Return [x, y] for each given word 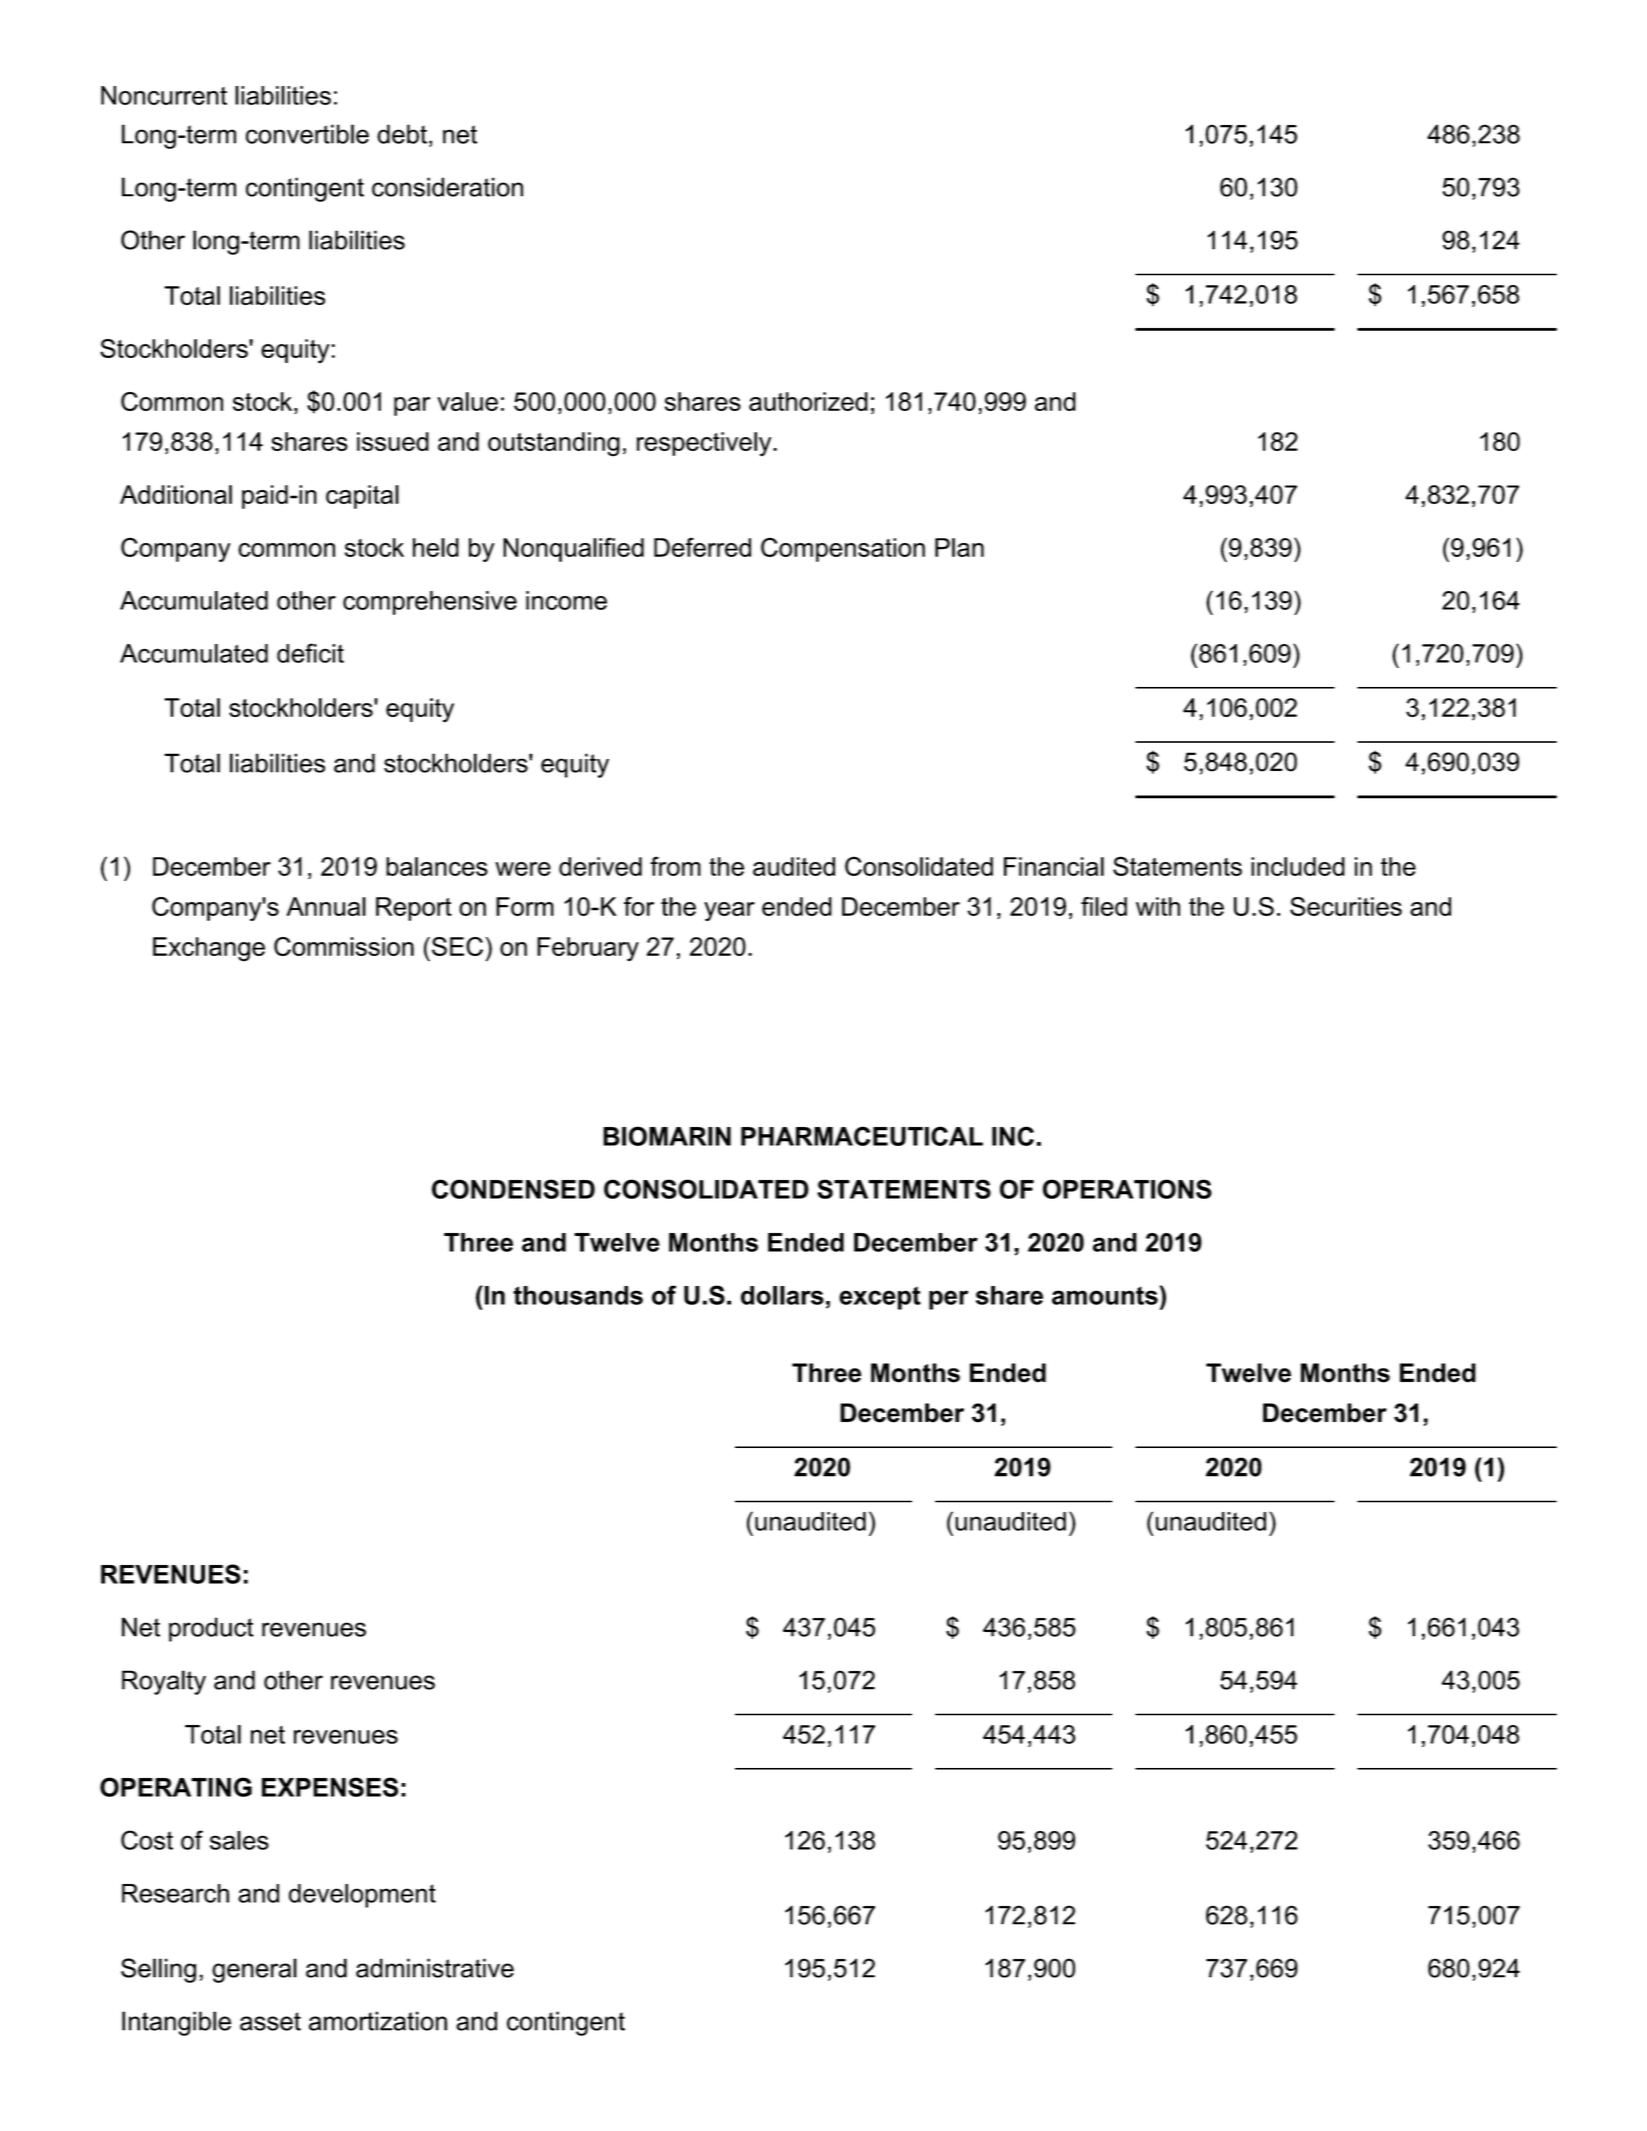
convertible [307, 134]
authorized [808, 401]
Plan [959, 547]
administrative [435, 1968]
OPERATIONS [1127, 1189]
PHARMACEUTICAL [862, 1136]
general [254, 1970]
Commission [344, 946]
